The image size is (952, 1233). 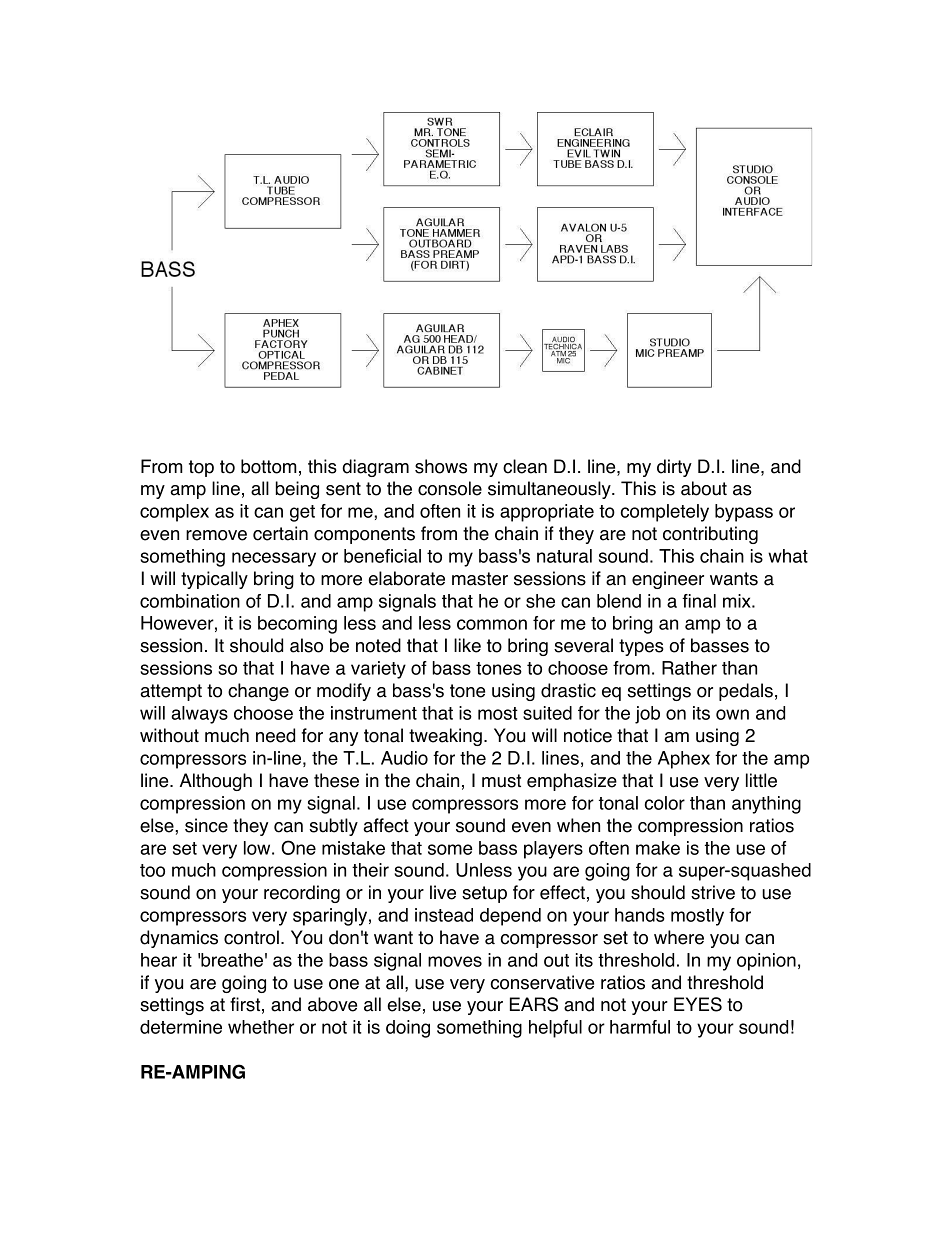 I want to click on Rather, so click(x=689, y=668).
